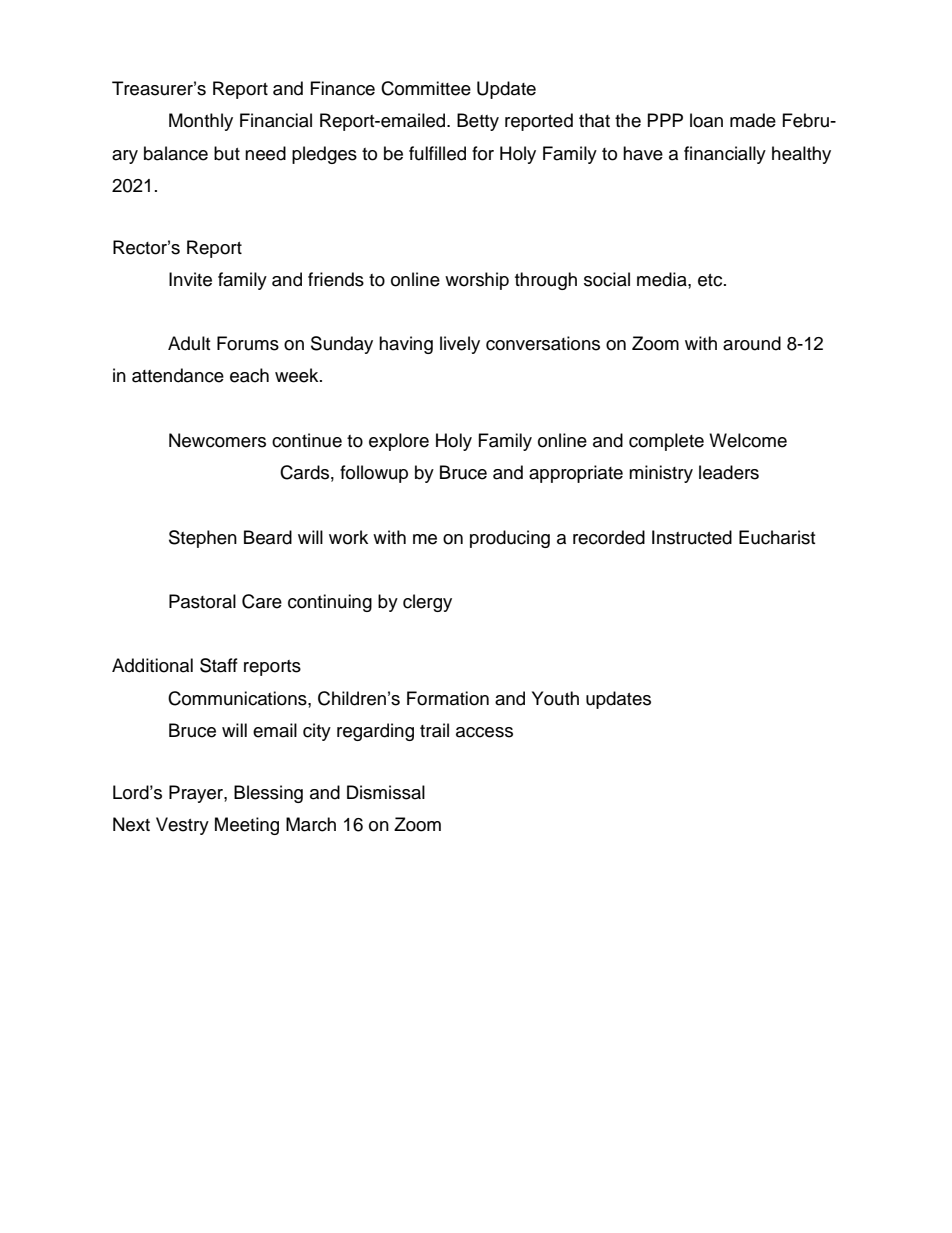 Image resolution: width=952 pixels, height=1233 pixels. What do you see at coordinates (706, 120) in the image?
I see `loan` at bounding box center [706, 120].
